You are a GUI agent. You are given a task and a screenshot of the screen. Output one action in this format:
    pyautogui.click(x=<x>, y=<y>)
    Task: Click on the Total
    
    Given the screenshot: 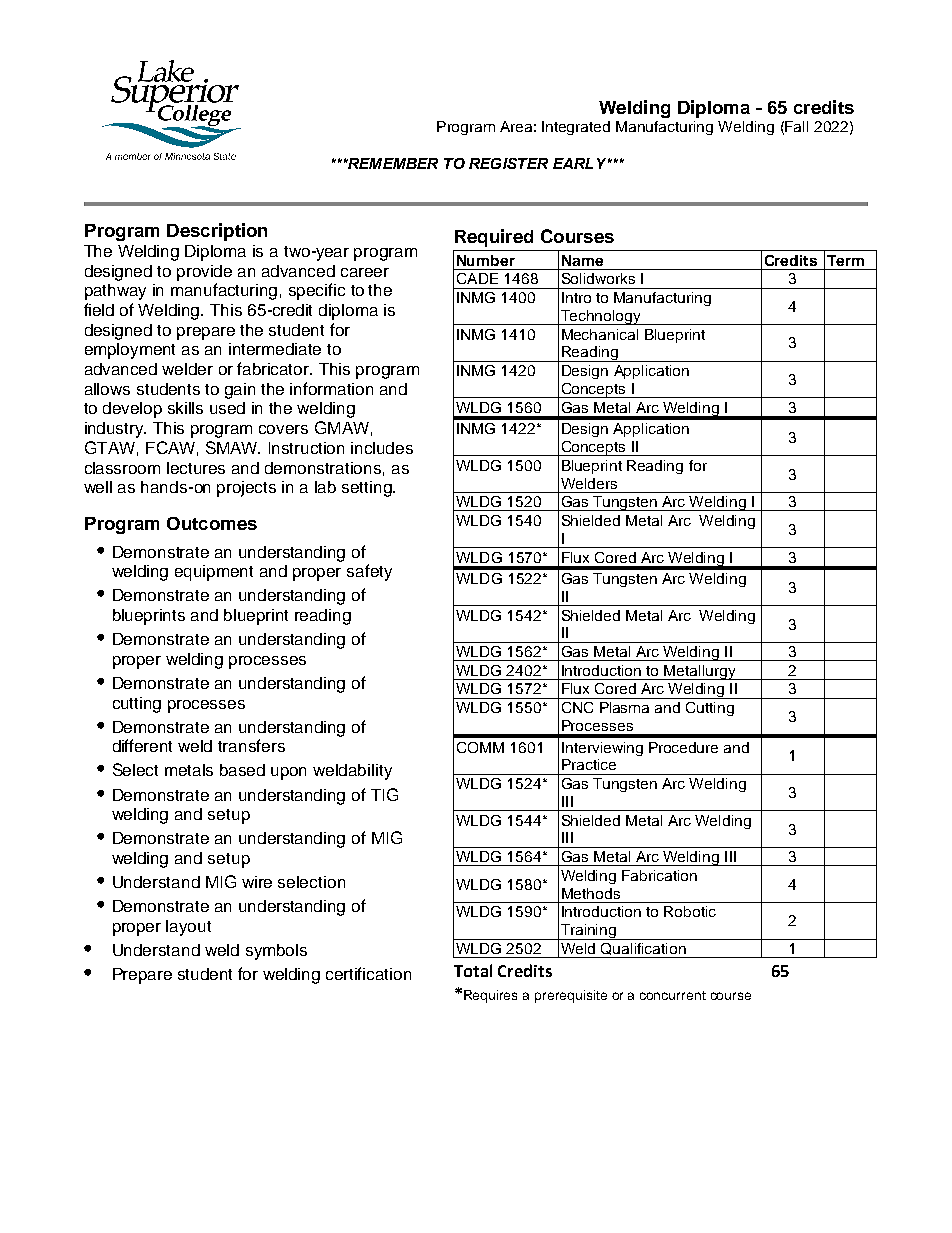 What is the action you would take?
    pyautogui.click(x=473, y=970)
